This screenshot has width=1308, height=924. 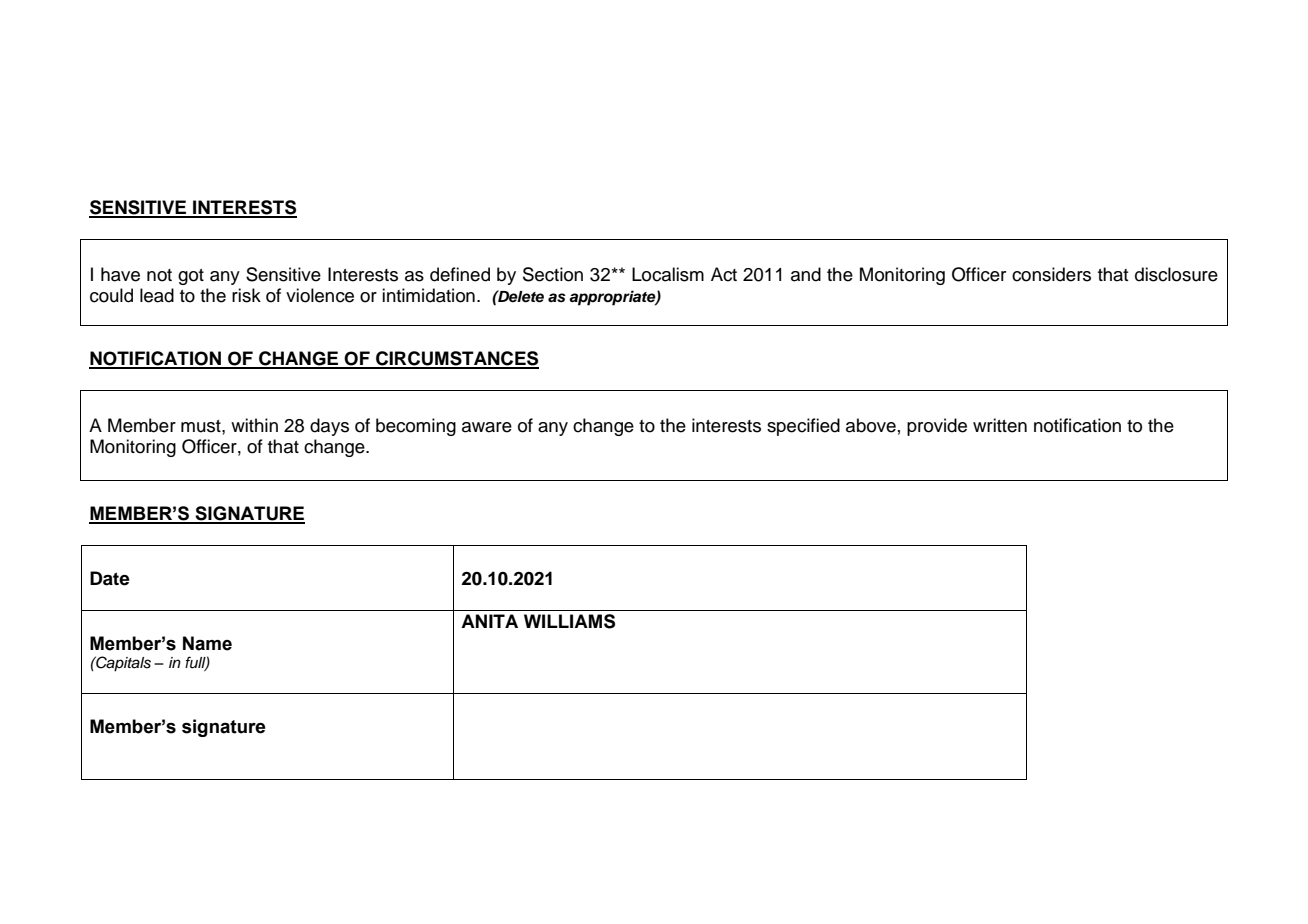 What do you see at coordinates (207, 643) in the screenshot?
I see `Name` at bounding box center [207, 643].
